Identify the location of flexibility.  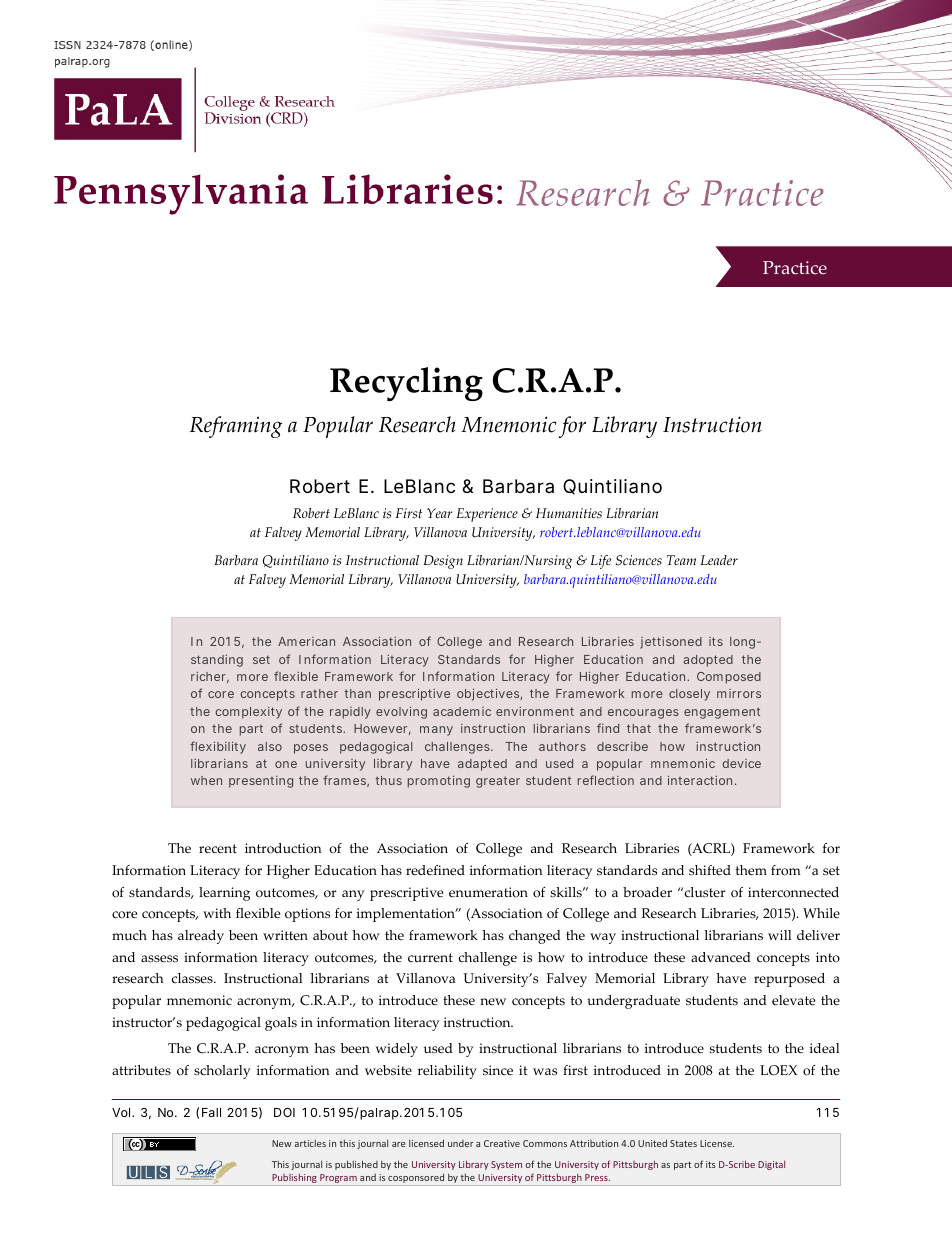
(218, 747).
